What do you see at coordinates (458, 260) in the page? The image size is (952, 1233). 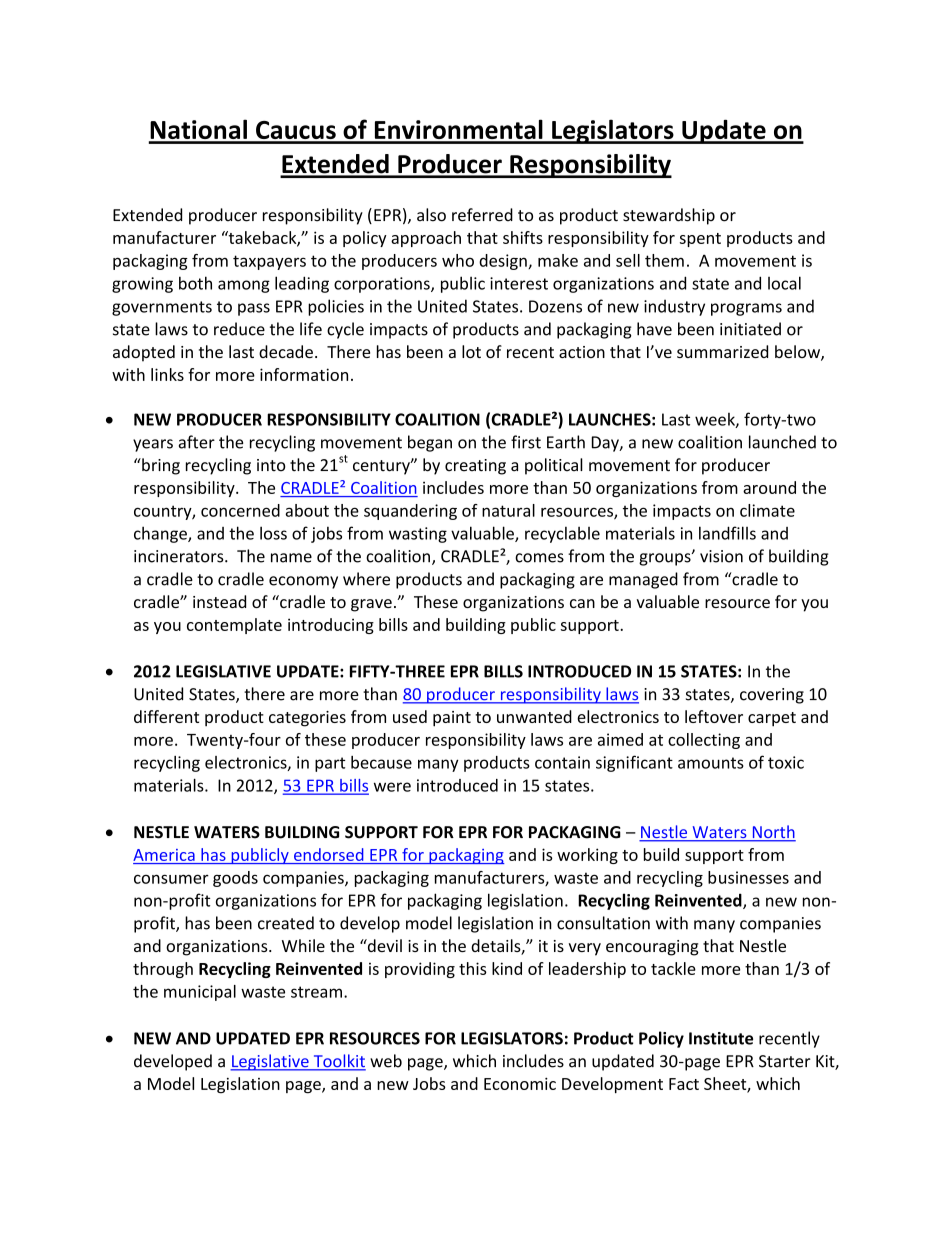 I see `who` at bounding box center [458, 260].
